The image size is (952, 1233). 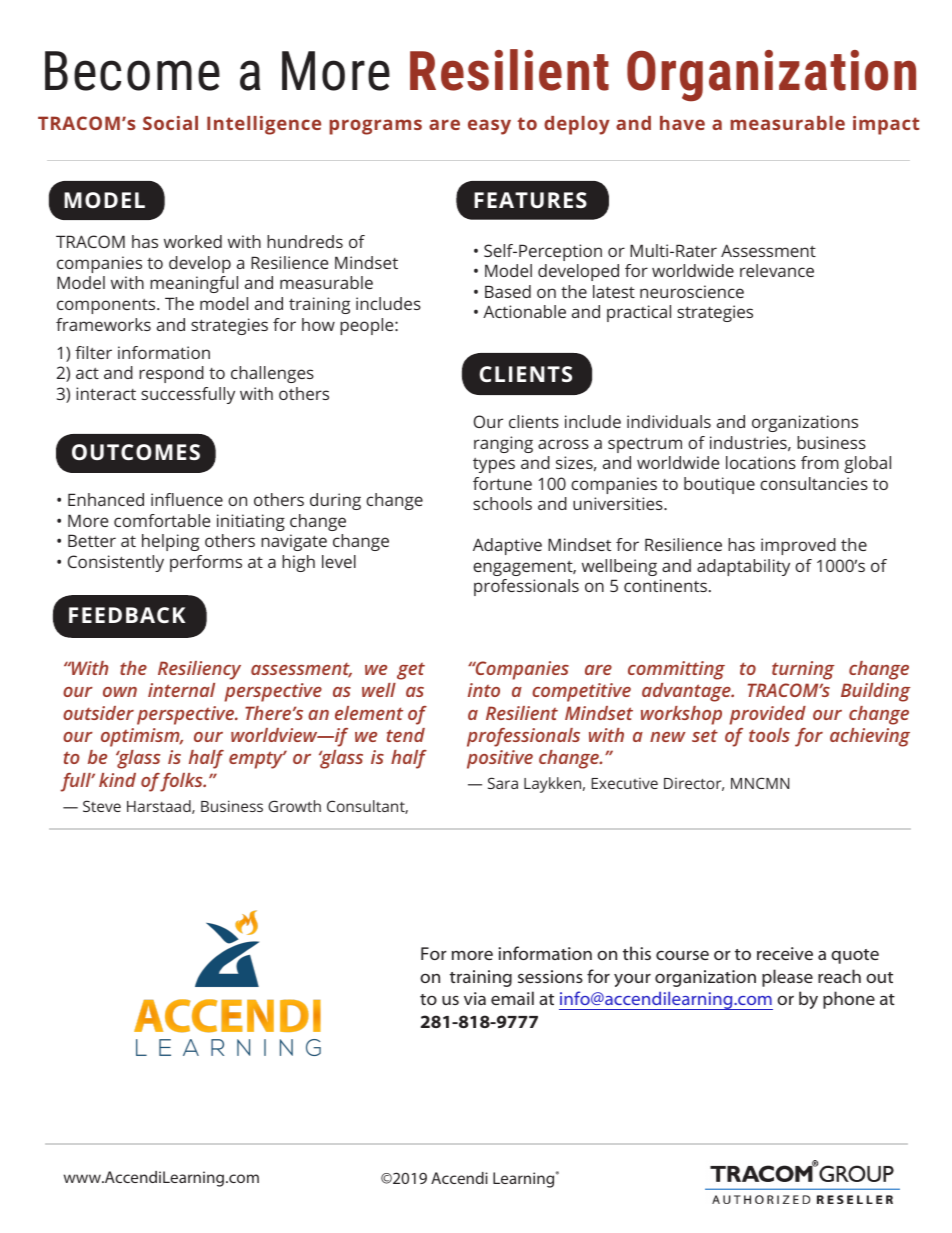 What do you see at coordinates (489, 127) in the page?
I see `easy` at bounding box center [489, 127].
